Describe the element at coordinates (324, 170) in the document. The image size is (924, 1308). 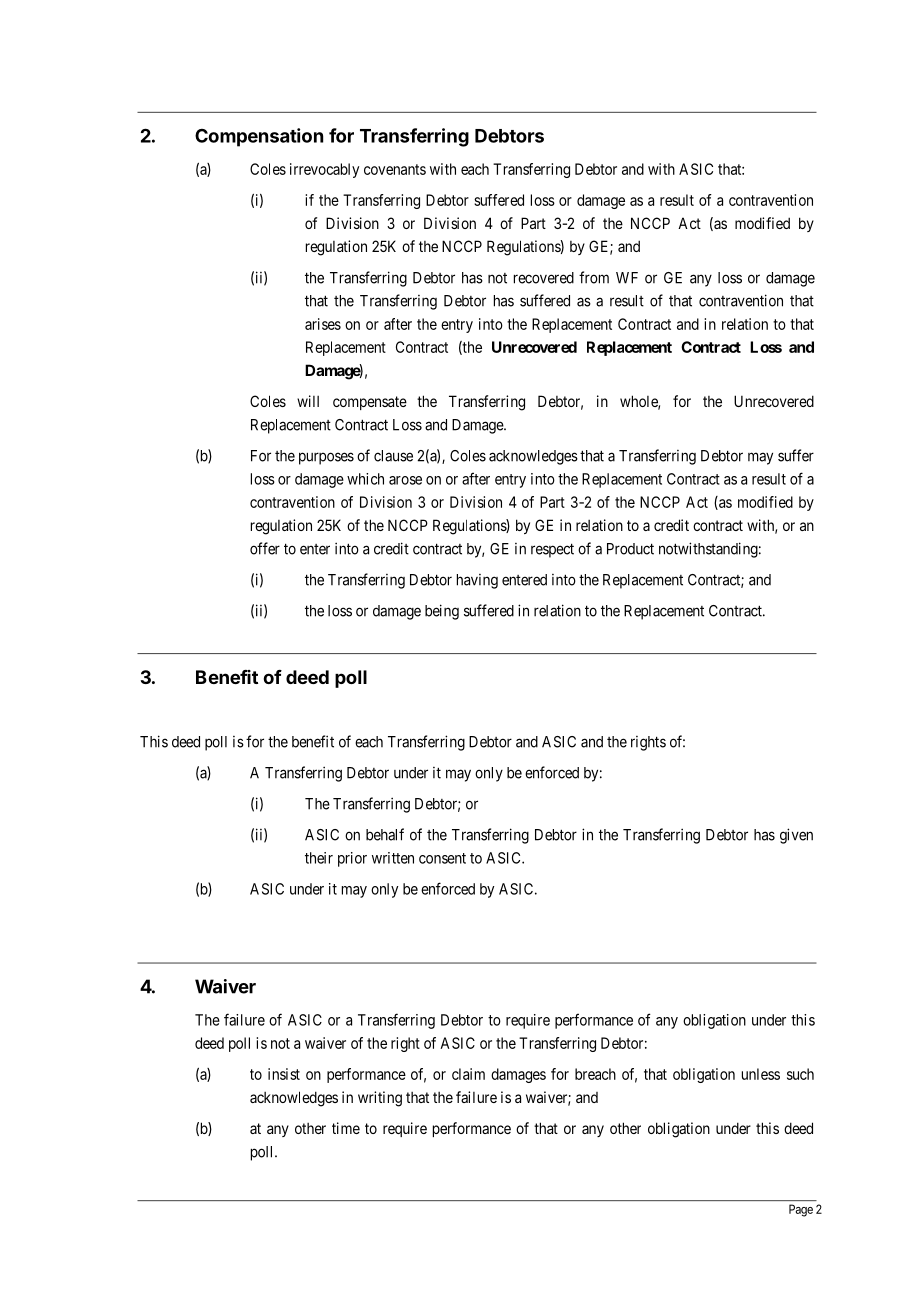
I see `irrevocably` at that location.
